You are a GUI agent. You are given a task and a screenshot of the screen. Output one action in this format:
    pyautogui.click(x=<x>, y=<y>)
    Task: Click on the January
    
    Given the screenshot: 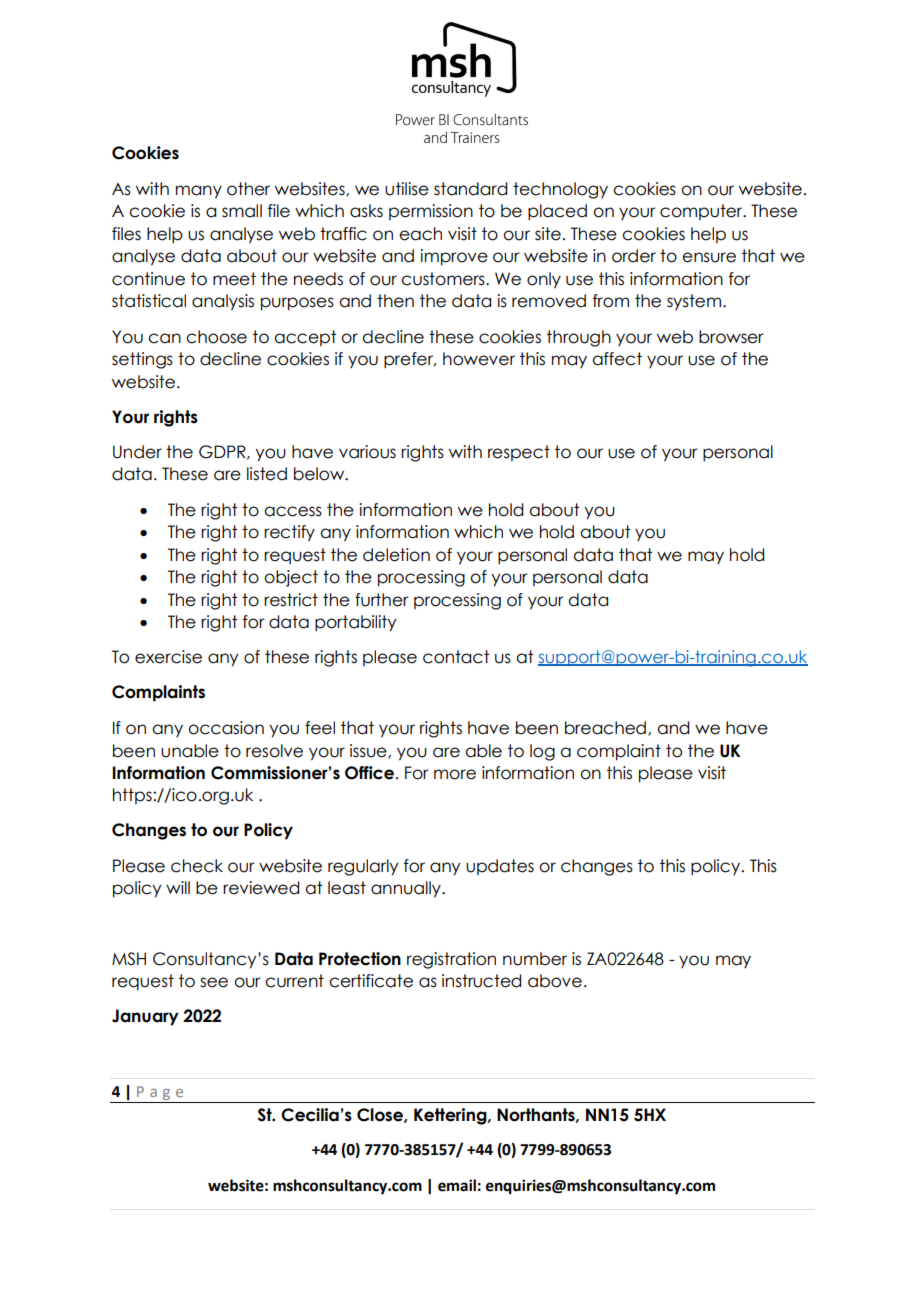 What is the action you would take?
    pyautogui.click(x=145, y=1017)
